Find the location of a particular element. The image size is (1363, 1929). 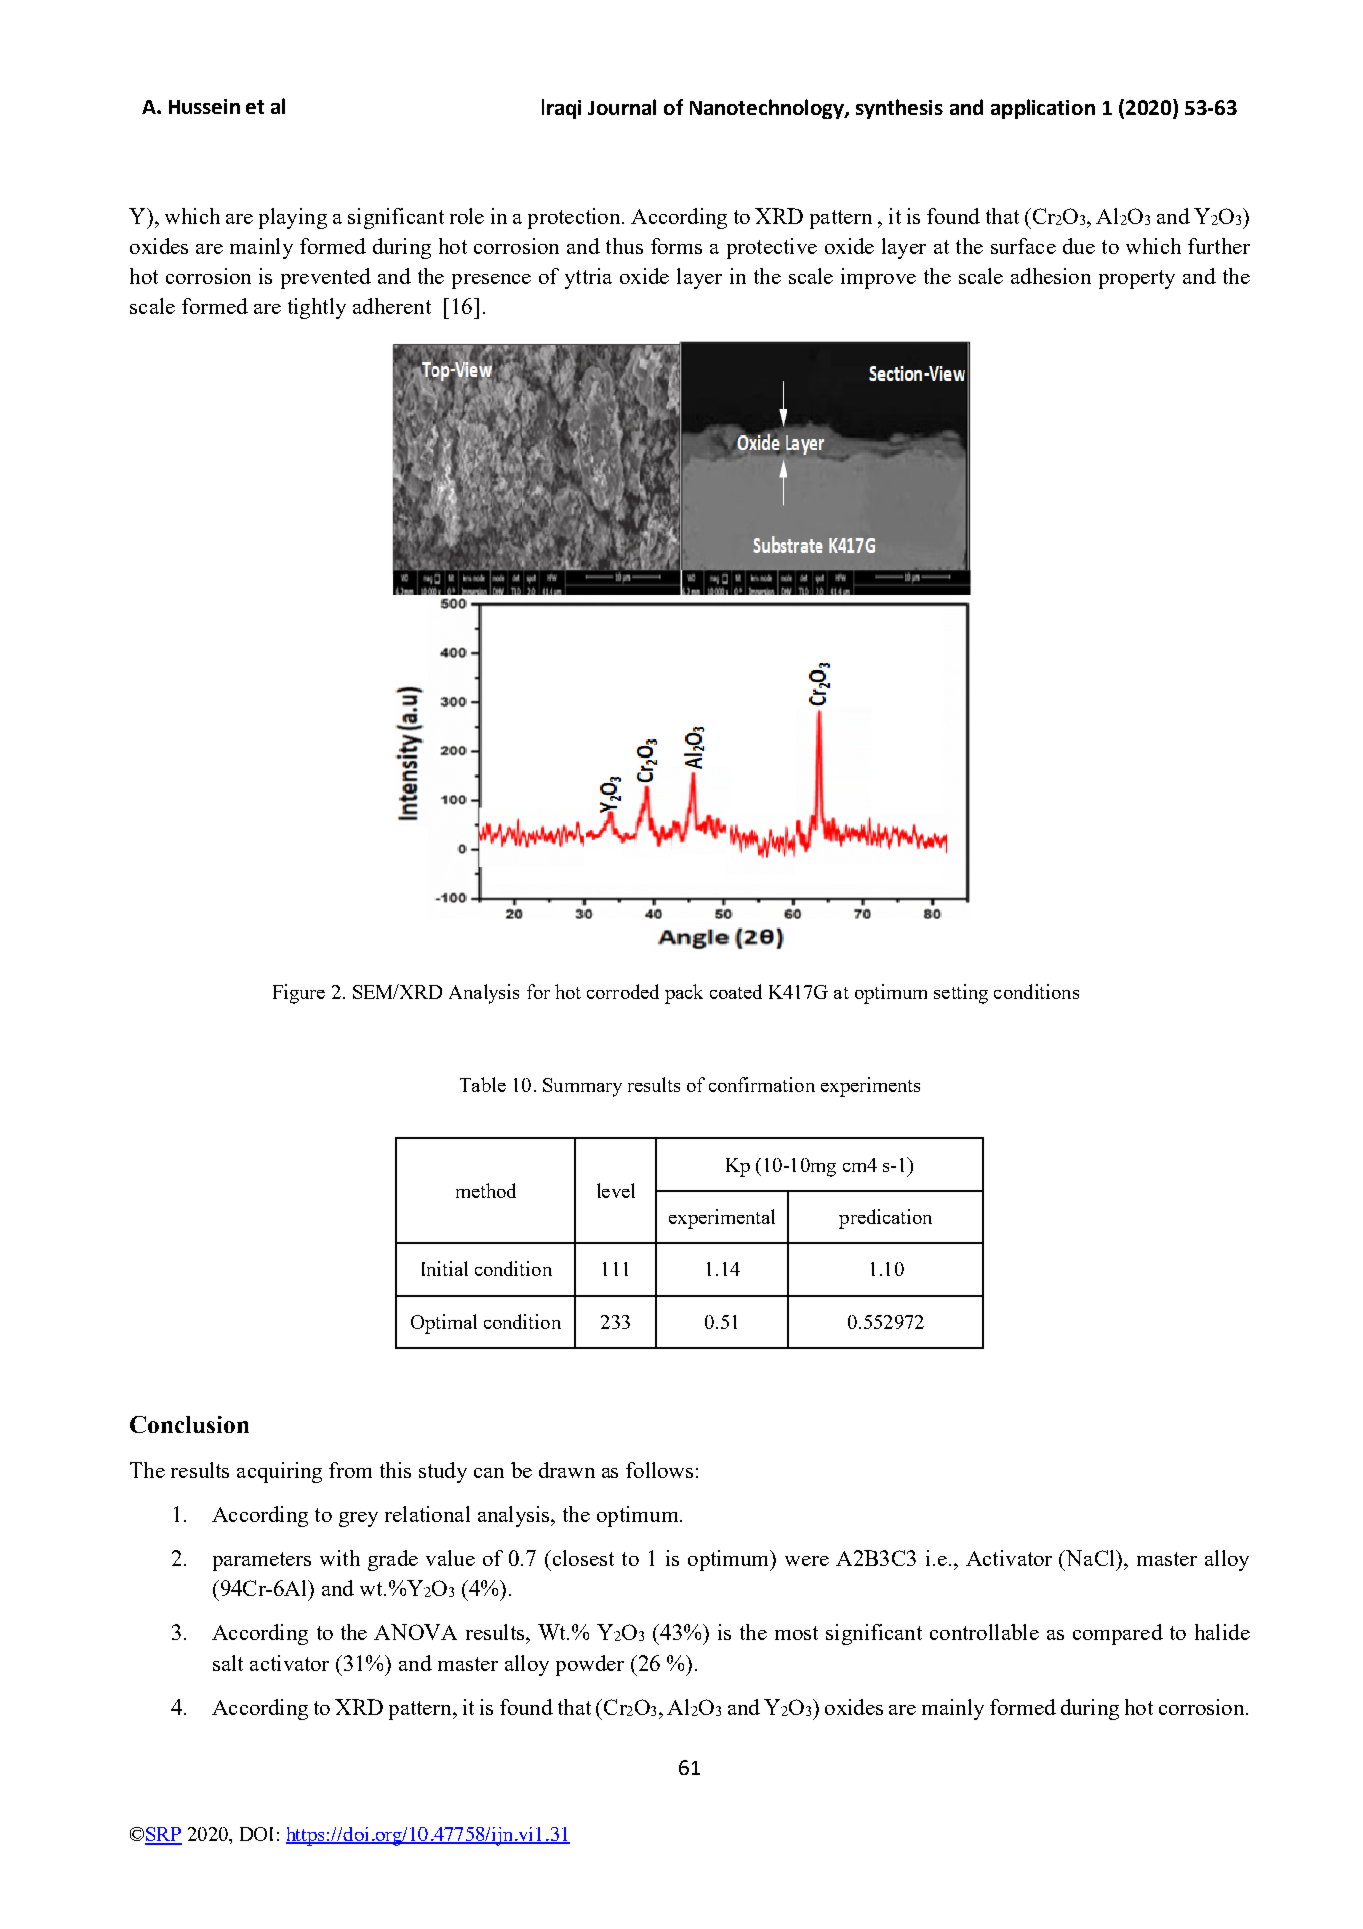

Journal is located at coordinates (622, 107).
